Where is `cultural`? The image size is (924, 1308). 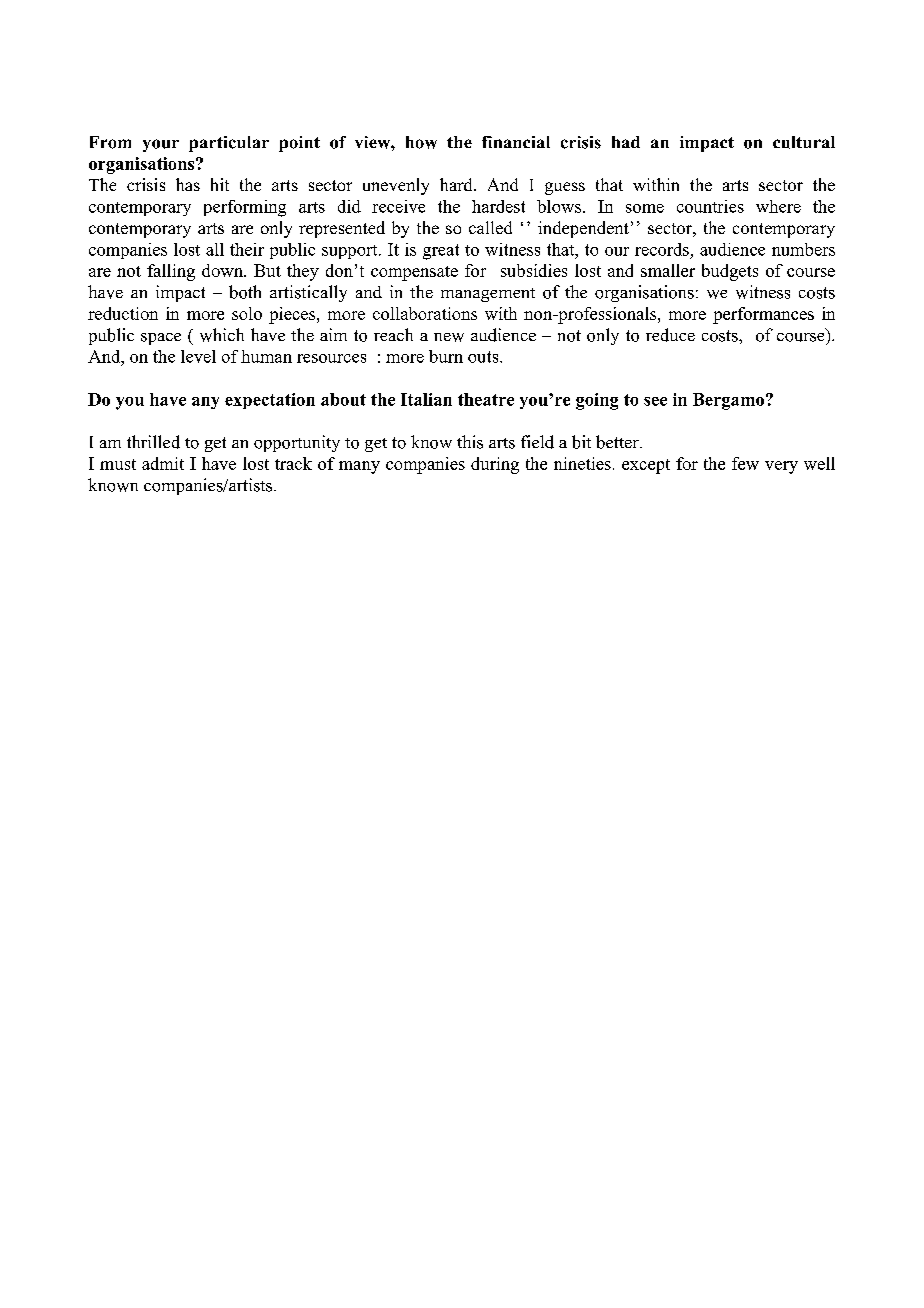 cultural is located at coordinates (804, 142).
